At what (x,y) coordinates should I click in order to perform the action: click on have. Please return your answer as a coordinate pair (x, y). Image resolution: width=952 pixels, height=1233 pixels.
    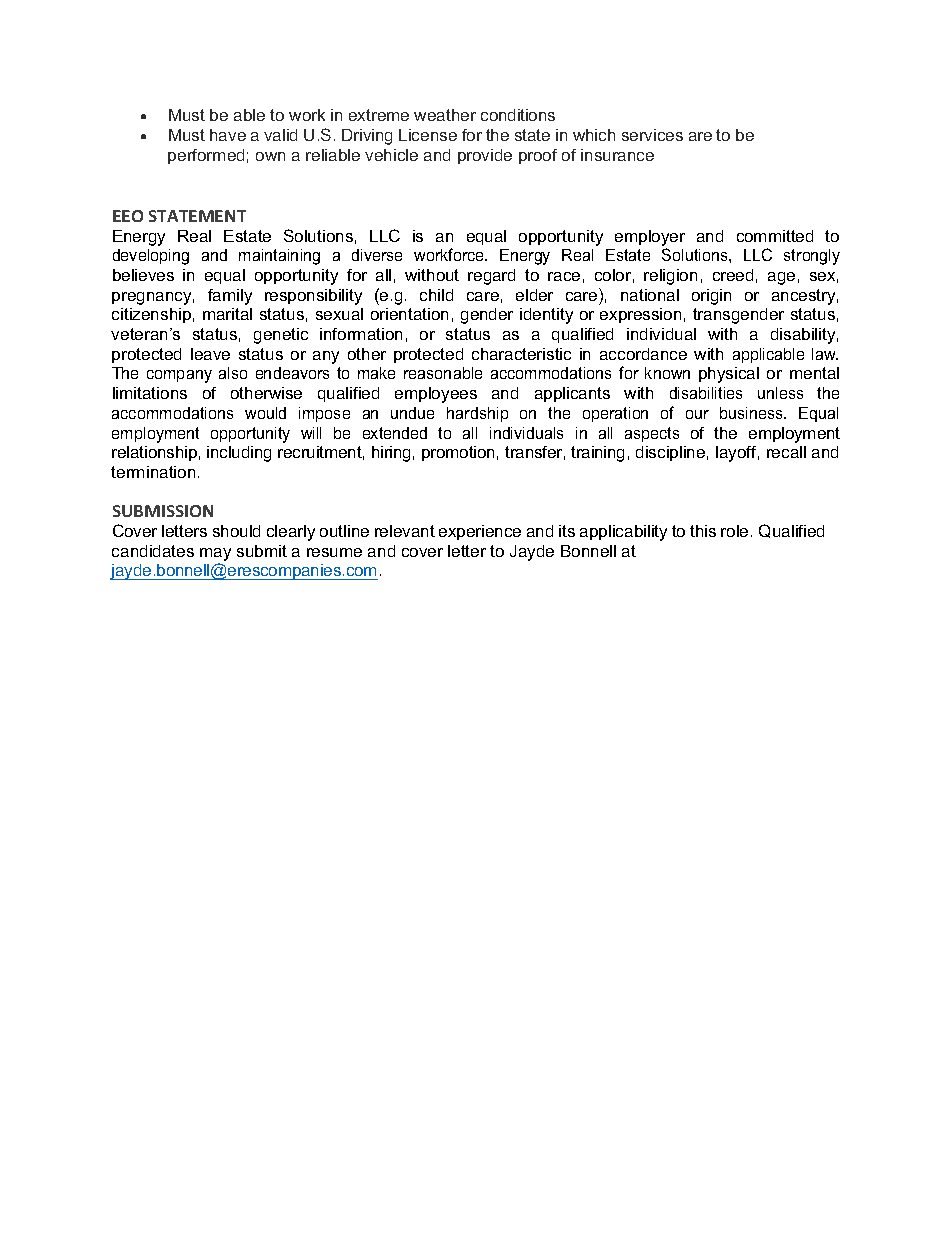
    Looking at the image, I should click on (228, 135).
